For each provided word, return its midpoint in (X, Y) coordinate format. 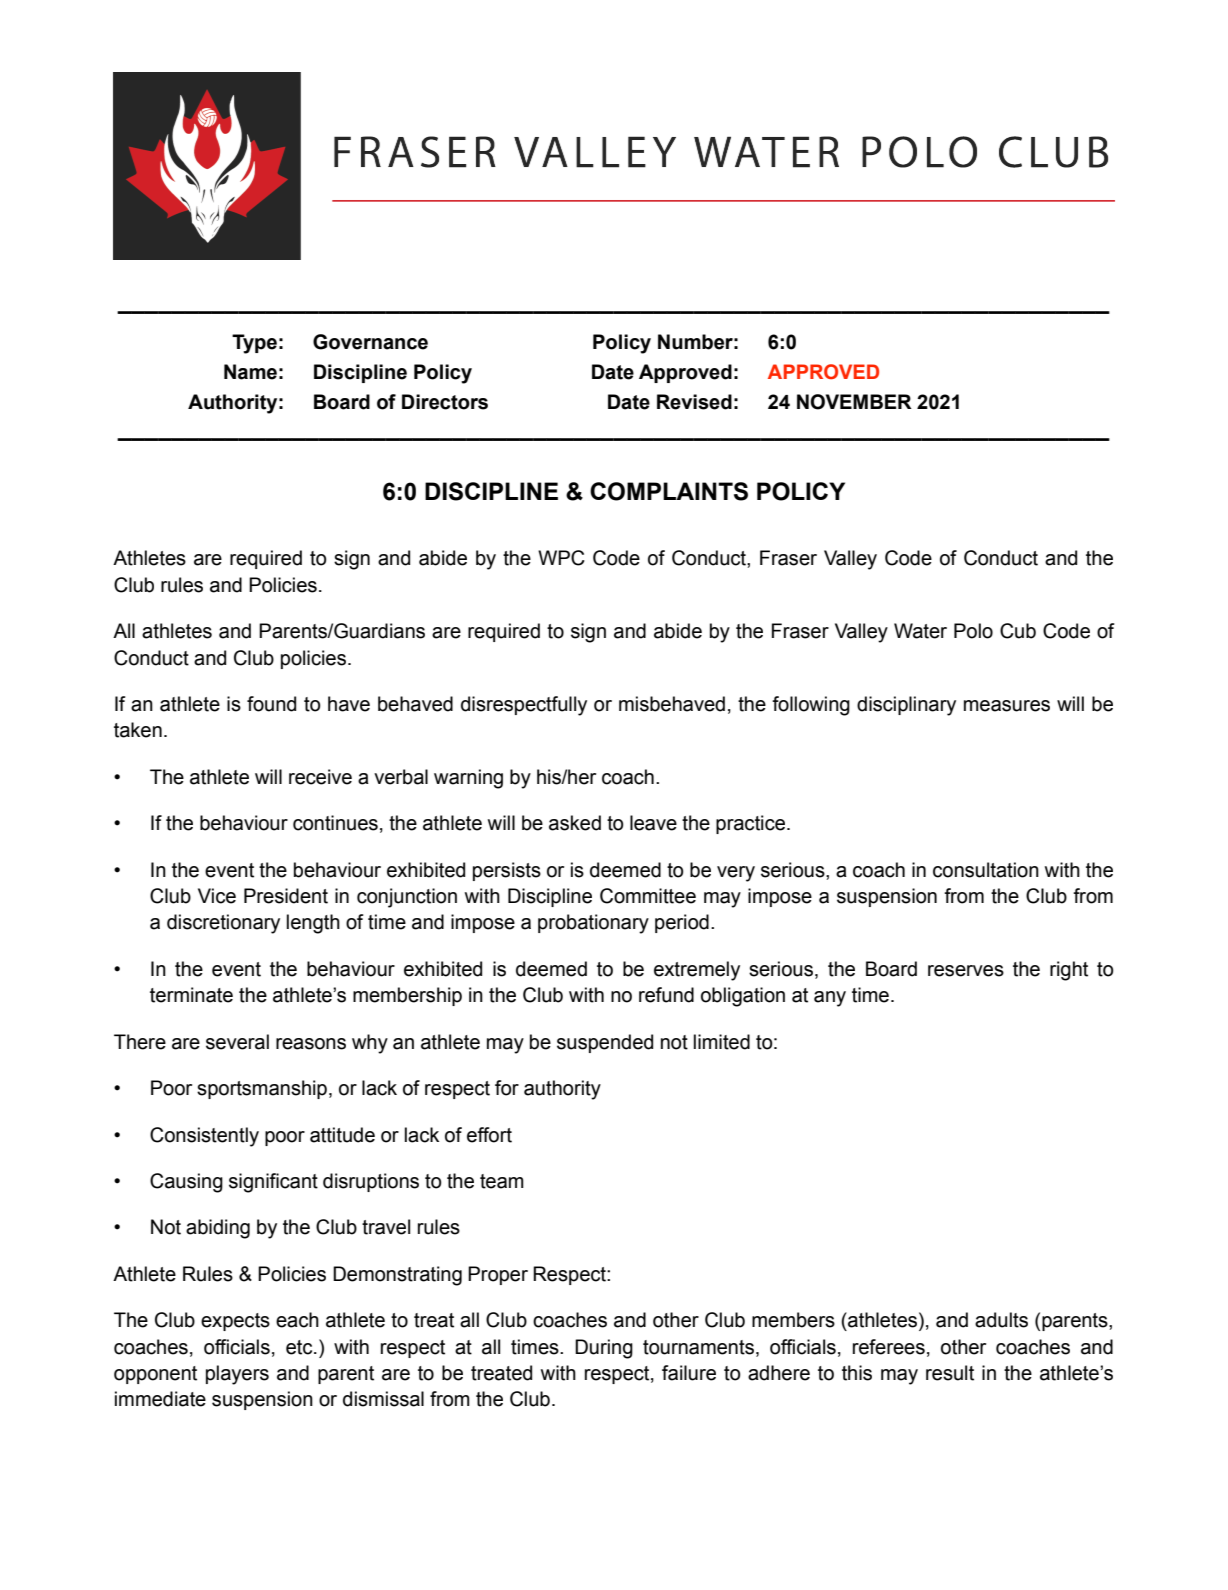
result (950, 1373)
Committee (648, 896)
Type (254, 344)
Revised (694, 402)
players (237, 1375)
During (604, 1349)
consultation (986, 870)
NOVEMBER (854, 402)
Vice (217, 896)
